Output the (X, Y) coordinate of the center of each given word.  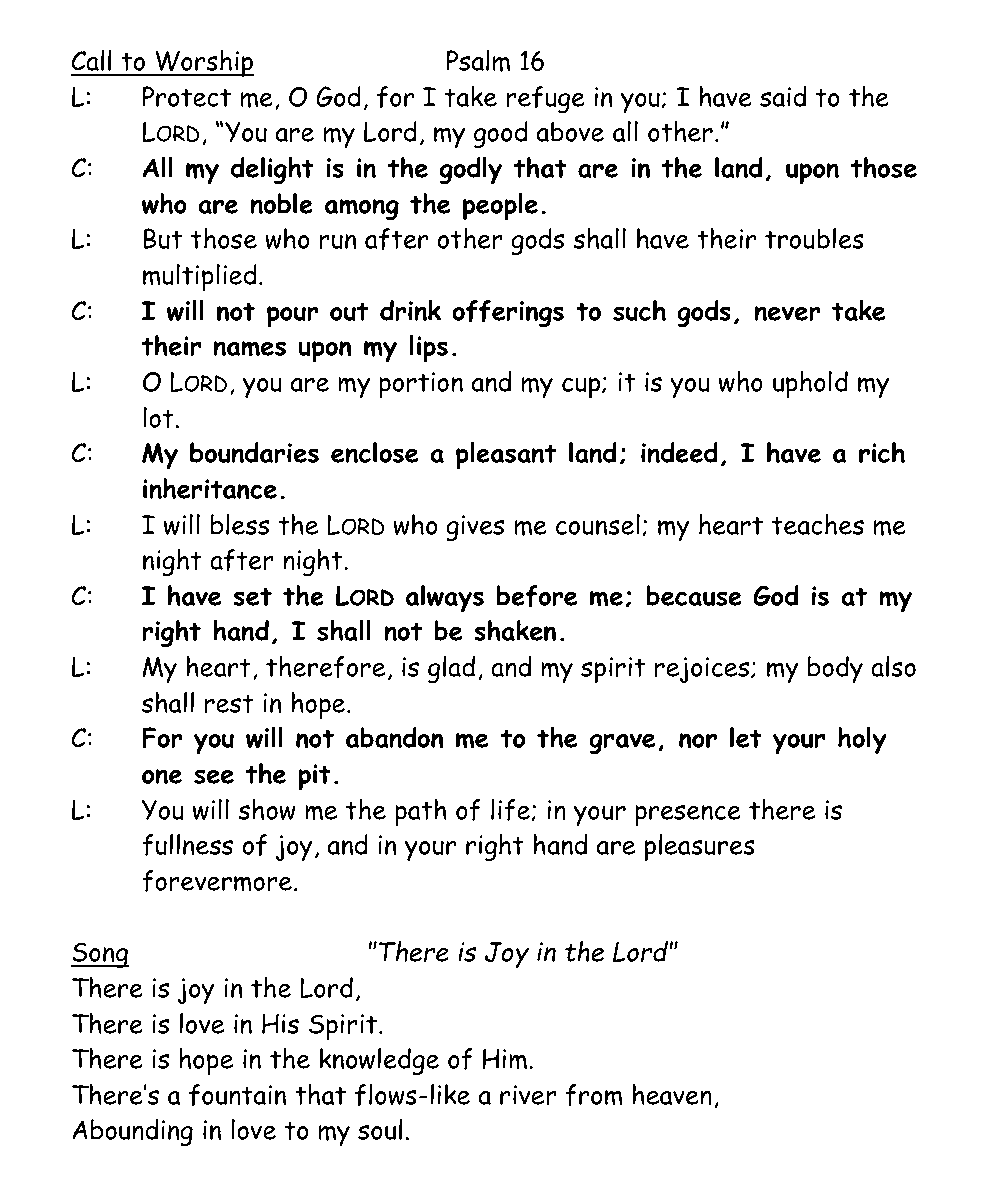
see (214, 776)
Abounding (132, 1132)
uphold (810, 384)
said (783, 96)
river (528, 1095)
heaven (672, 1094)
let (746, 737)
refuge (545, 99)
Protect (186, 96)
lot (158, 417)
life (512, 810)
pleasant (506, 455)
